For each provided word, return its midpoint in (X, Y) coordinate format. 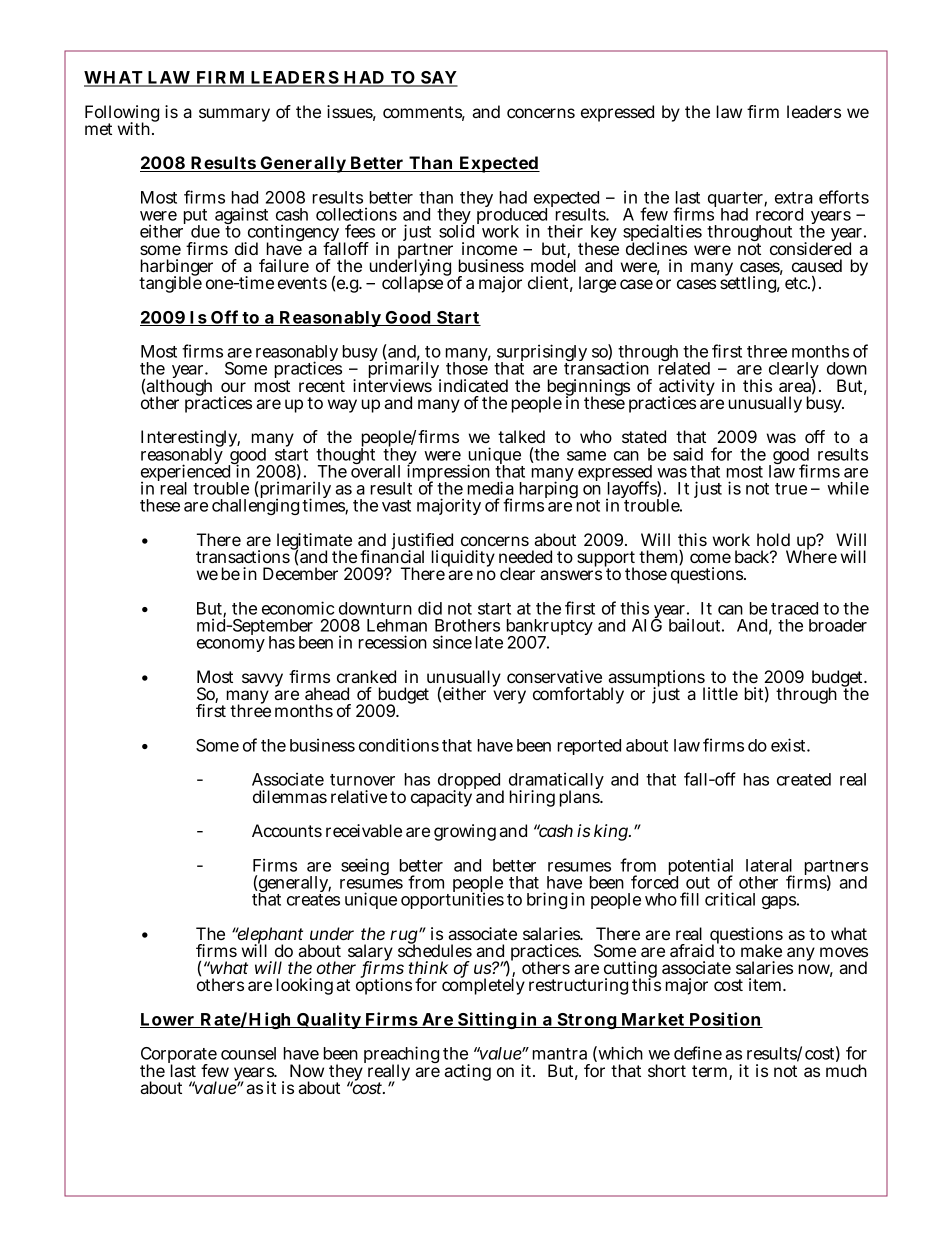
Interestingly (190, 440)
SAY (438, 78)
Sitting (487, 1020)
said (688, 454)
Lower (168, 1020)
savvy (262, 680)
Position (725, 1020)
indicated (473, 385)
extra (794, 198)
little (720, 693)
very (509, 697)
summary (234, 115)
